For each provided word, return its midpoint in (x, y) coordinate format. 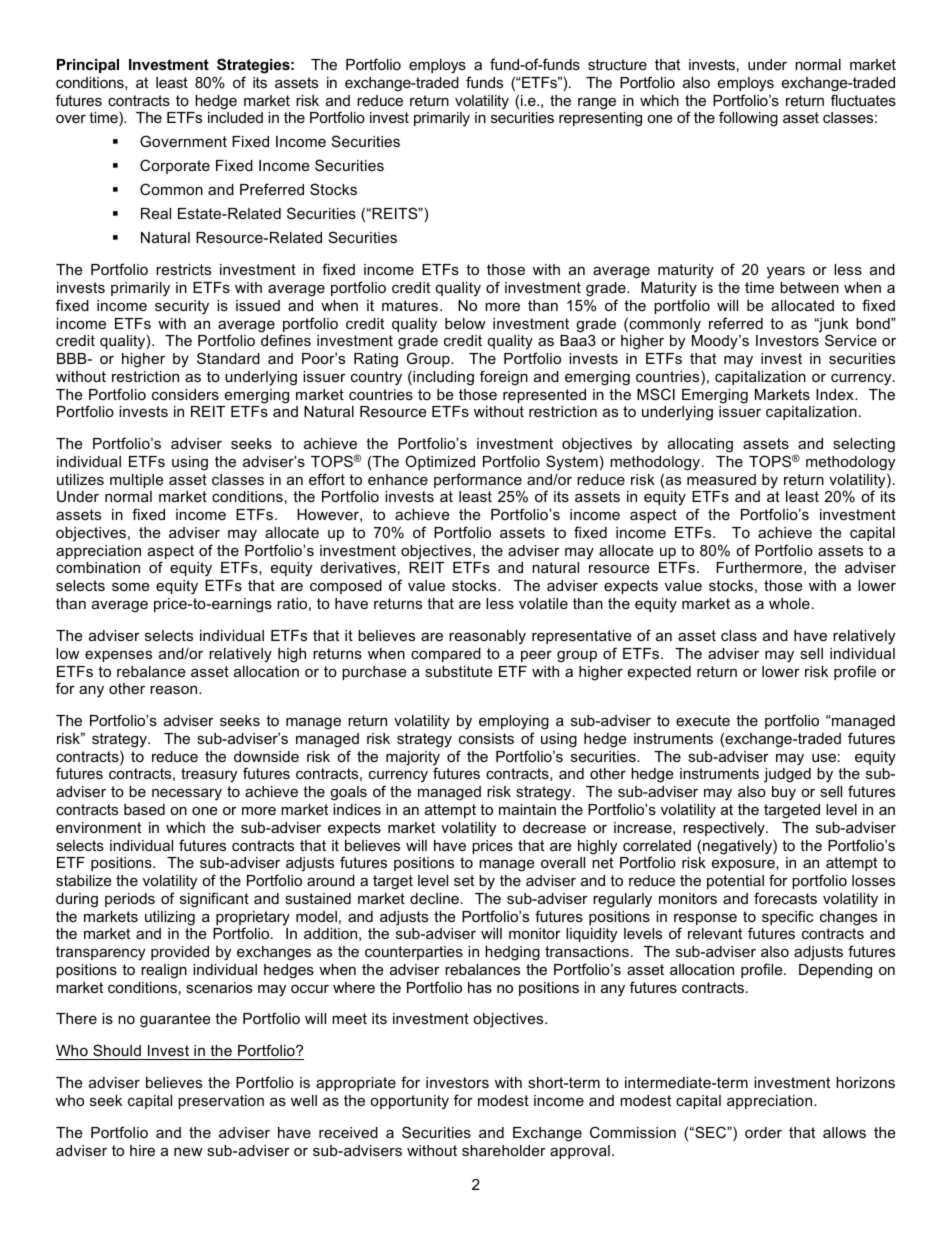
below (465, 323)
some (130, 586)
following (748, 119)
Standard (228, 358)
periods (130, 900)
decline (434, 898)
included (235, 117)
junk (832, 326)
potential (735, 882)
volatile (543, 603)
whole (789, 603)
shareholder (504, 1150)
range (597, 103)
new (188, 1151)
